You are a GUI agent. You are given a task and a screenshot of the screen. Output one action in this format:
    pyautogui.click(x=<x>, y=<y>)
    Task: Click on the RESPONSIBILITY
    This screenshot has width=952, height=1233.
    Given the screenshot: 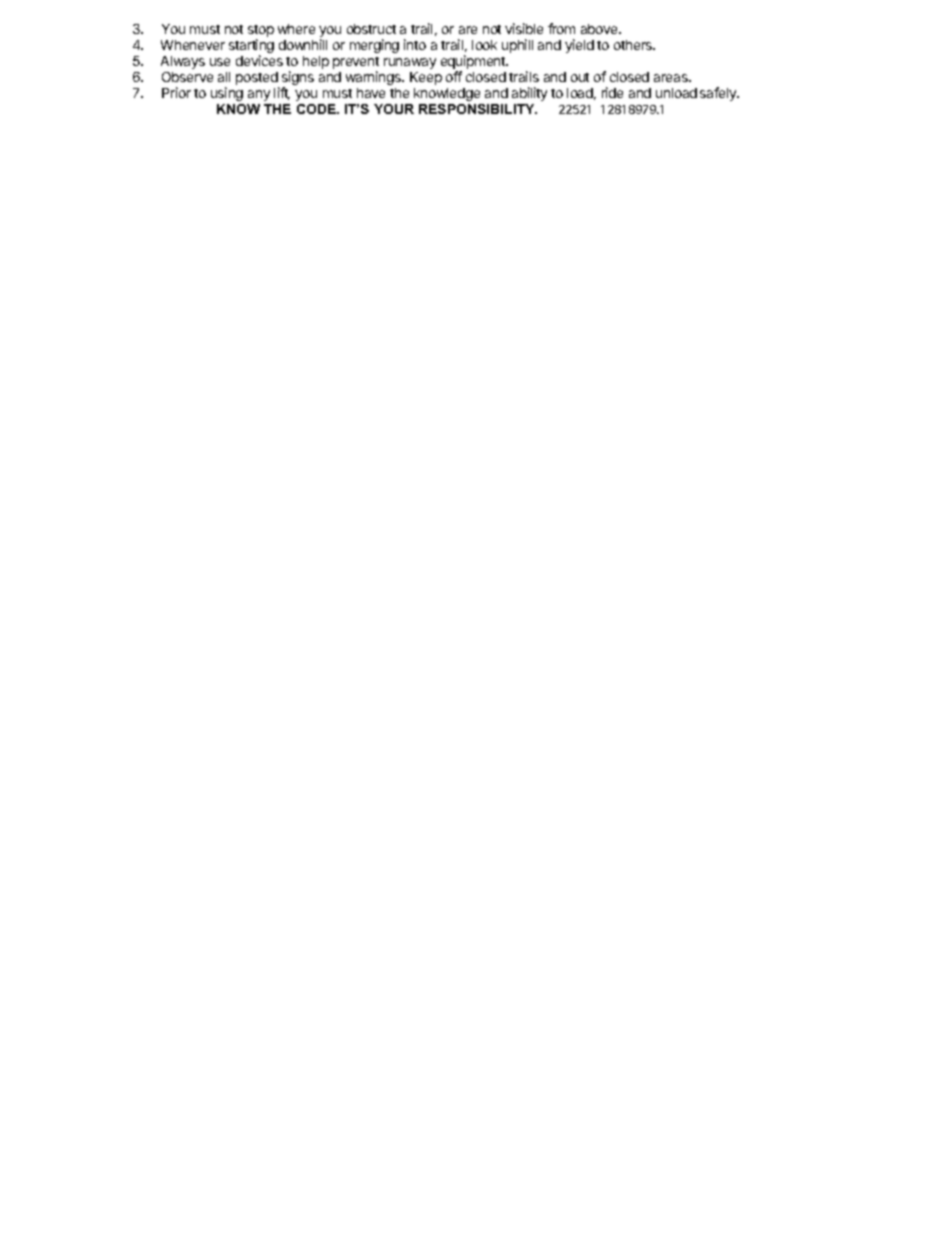 What is the action you would take?
    pyautogui.click(x=478, y=109)
